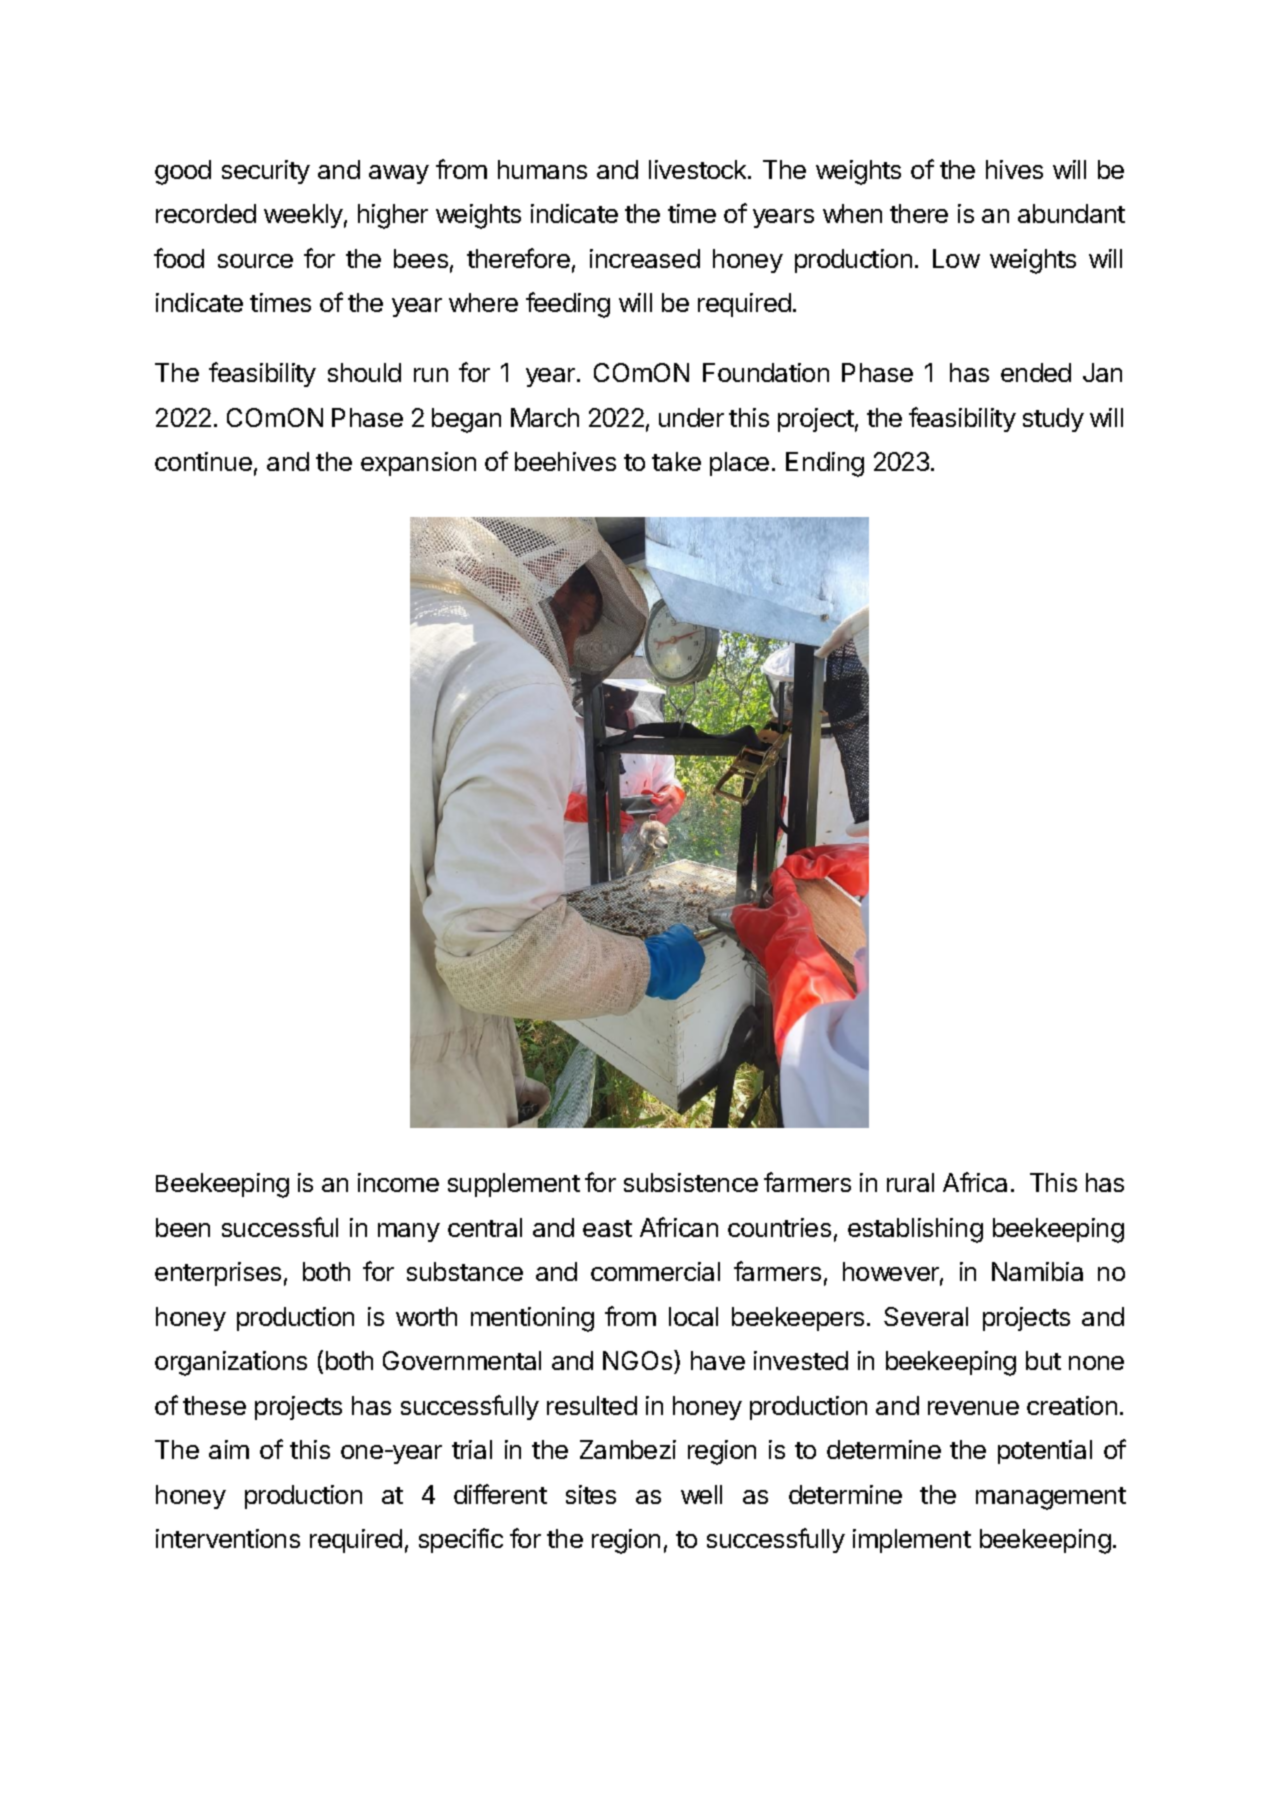 This screenshot has height=1810, width=1280. I want to click on increased, so click(645, 258).
